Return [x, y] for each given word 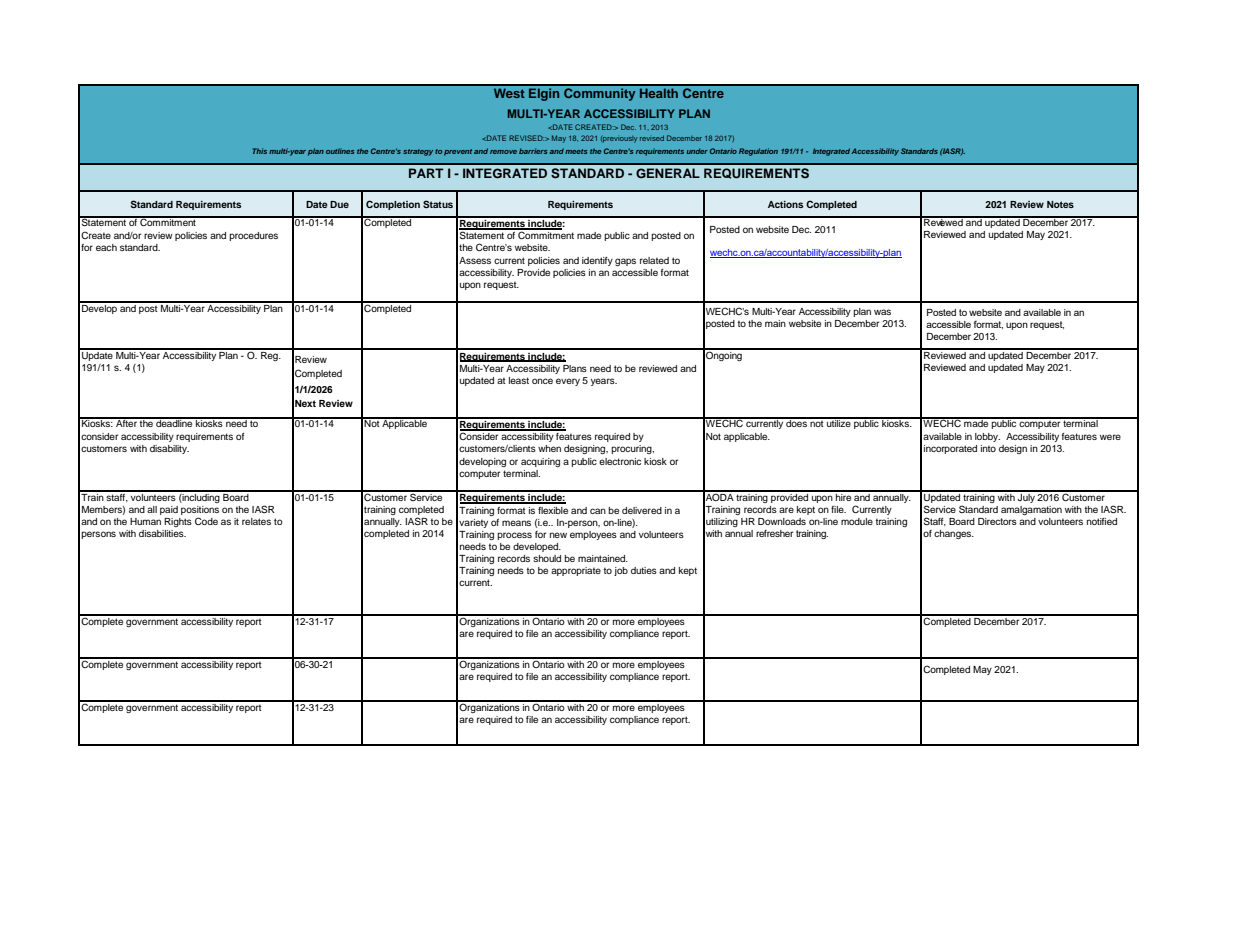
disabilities [162, 533]
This [260, 151]
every [568, 382]
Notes [1060, 204]
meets [576, 151]
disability [169, 449]
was [882, 312]
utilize [839, 422]
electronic [620, 461]
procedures [253, 236]
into [988, 448]
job [621, 571]
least [519, 380]
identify [597, 261]
